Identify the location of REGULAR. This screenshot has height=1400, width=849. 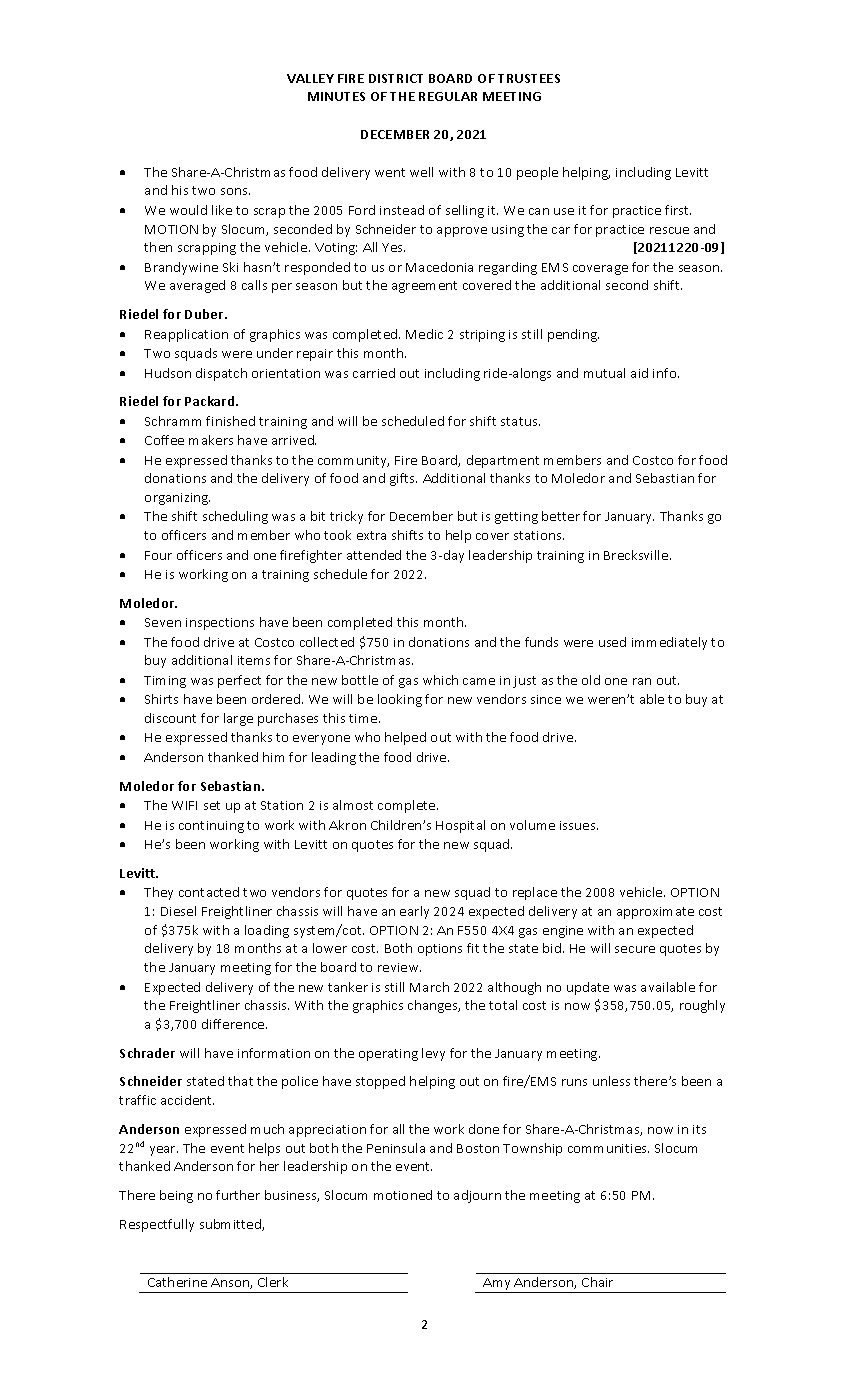
(448, 96).
